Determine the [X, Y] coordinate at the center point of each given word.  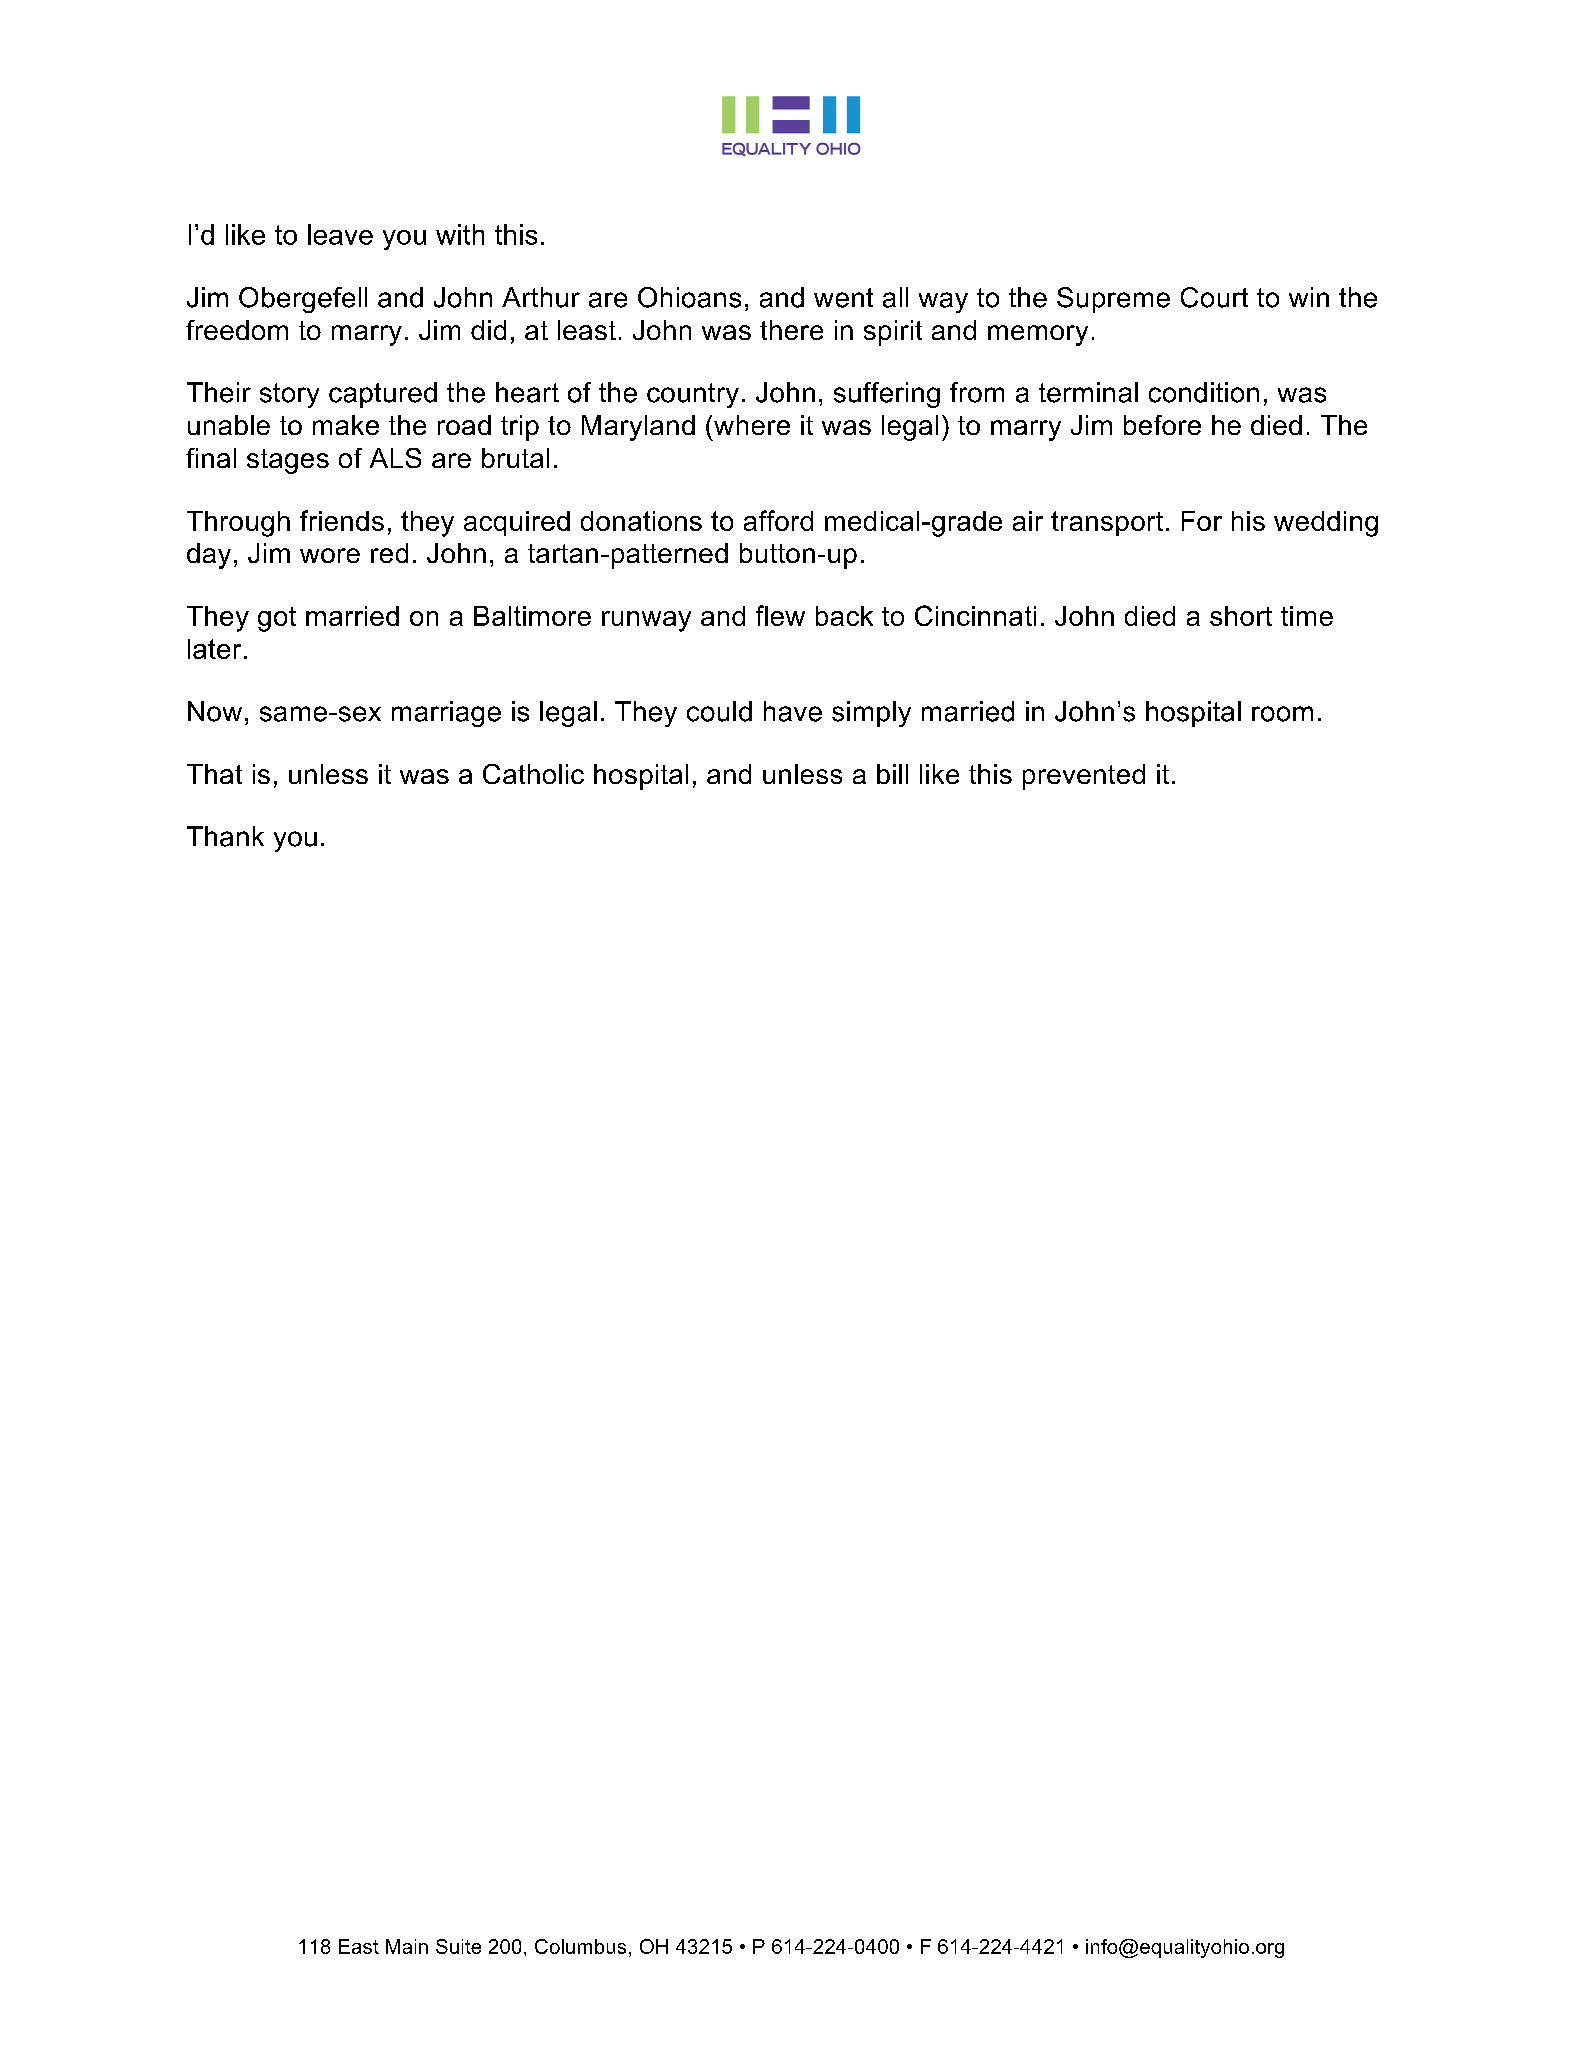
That [214, 774]
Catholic [533, 774]
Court [1214, 297]
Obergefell [303, 300]
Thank [225, 836]
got [277, 619]
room [1282, 714]
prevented [1084, 777]
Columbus [580, 1946]
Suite [458, 1946]
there [791, 330]
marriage [446, 714]
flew [780, 615]
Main [407, 1946]
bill [892, 774]
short [1241, 616]
